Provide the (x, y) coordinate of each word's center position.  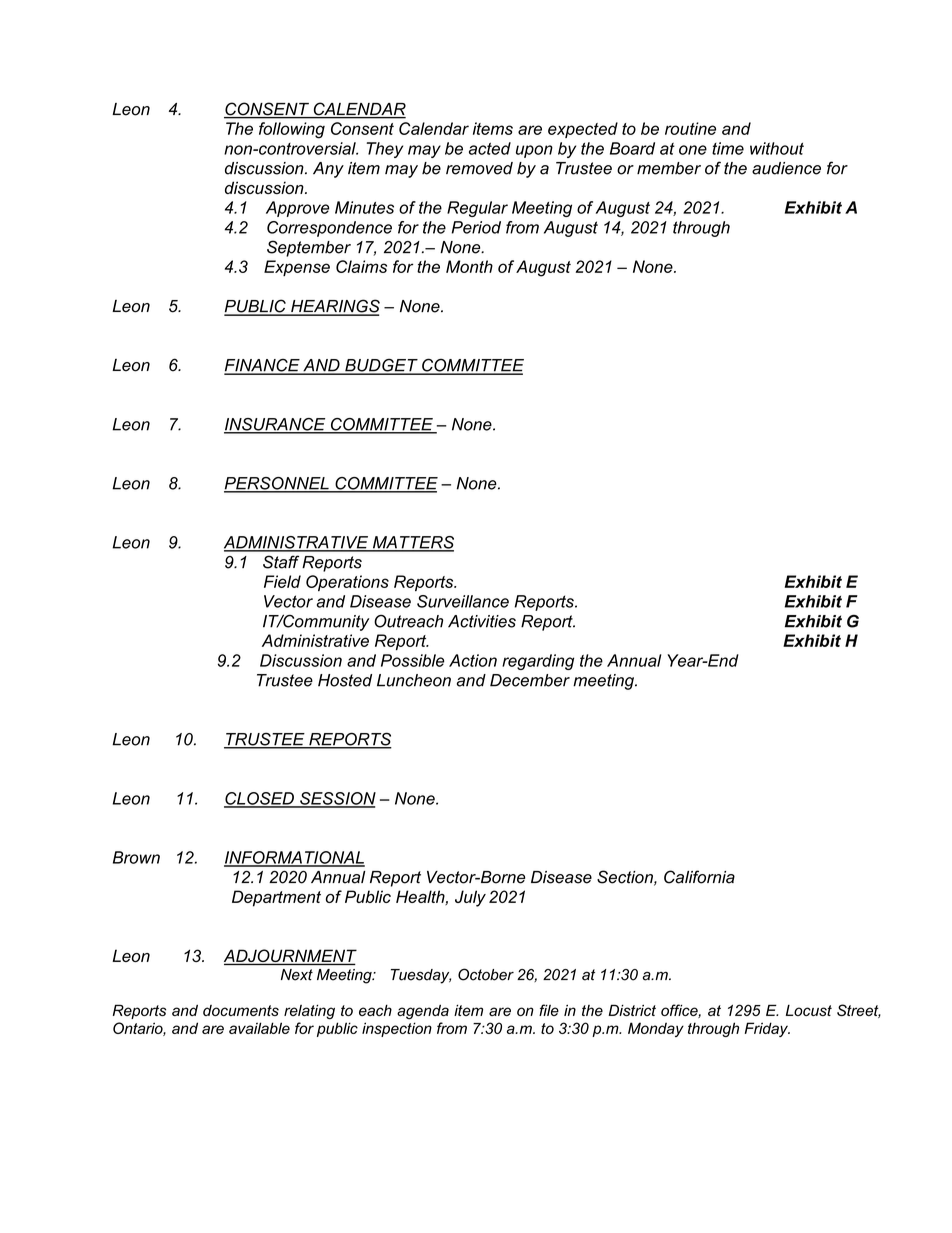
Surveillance (463, 601)
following (292, 130)
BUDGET (381, 366)
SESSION (337, 799)
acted (490, 148)
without (777, 148)
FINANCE (263, 366)
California (699, 877)
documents (241, 1010)
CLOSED (260, 799)
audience (786, 168)
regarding (538, 662)
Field (282, 581)
